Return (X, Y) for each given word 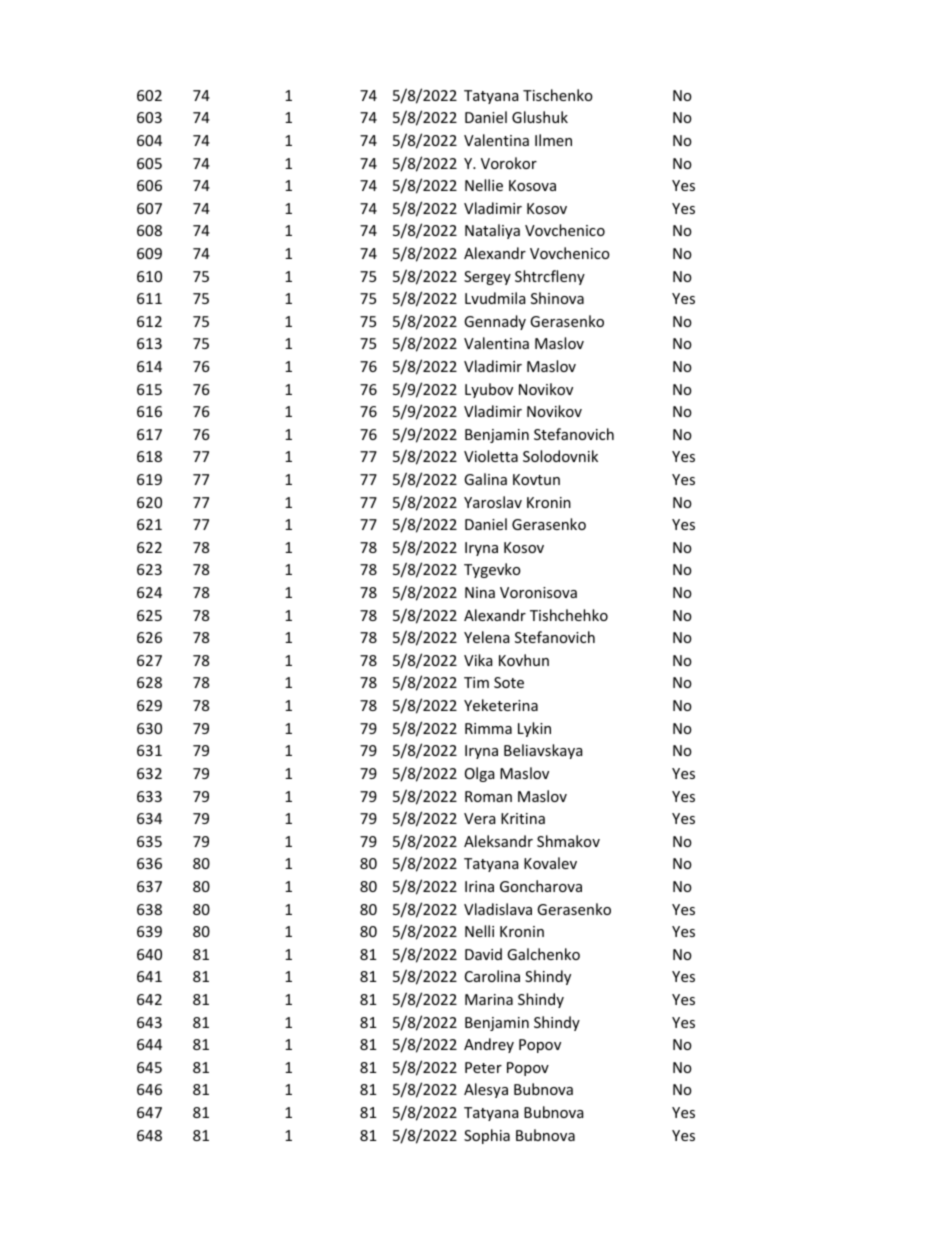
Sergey (487, 278)
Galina (485, 479)
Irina (479, 886)
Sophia (487, 1136)
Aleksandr (498, 841)
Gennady (495, 322)
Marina (489, 999)
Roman (488, 796)
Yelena (487, 637)
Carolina (492, 976)
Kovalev (550, 863)
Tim (476, 682)
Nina (480, 592)
